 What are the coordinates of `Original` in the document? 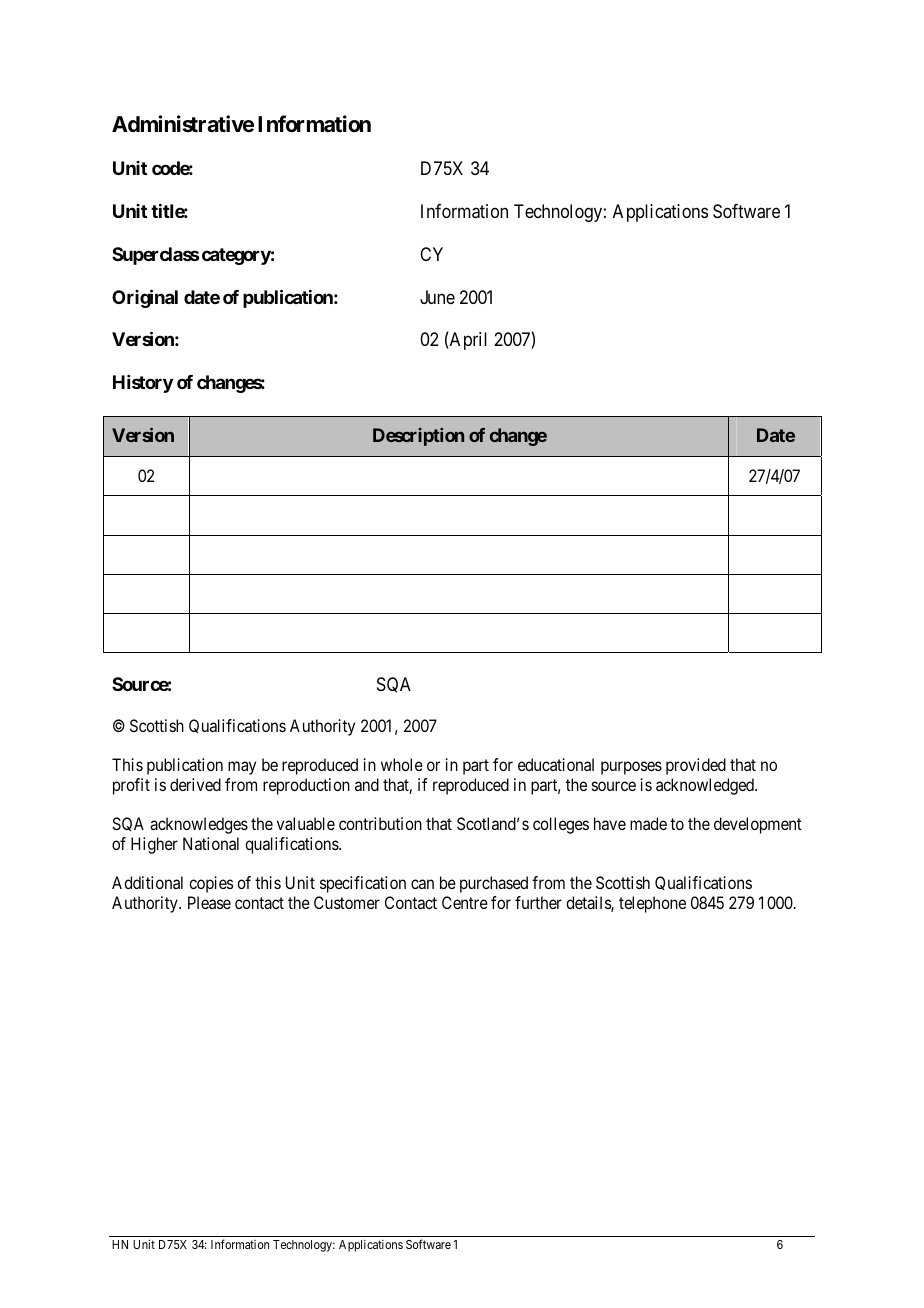 It's located at (145, 298).
